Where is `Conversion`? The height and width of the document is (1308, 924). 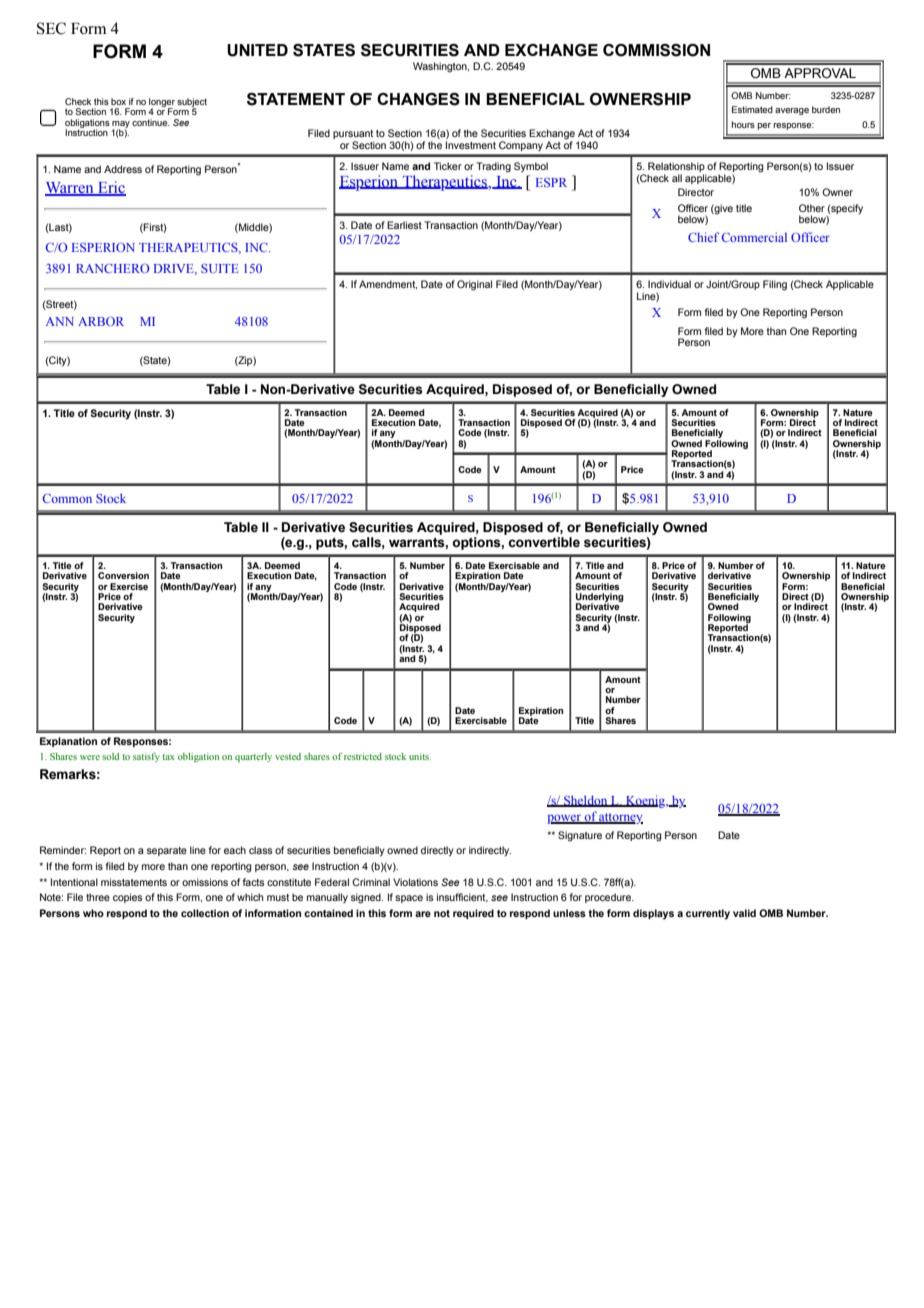 Conversion is located at coordinates (123, 575).
